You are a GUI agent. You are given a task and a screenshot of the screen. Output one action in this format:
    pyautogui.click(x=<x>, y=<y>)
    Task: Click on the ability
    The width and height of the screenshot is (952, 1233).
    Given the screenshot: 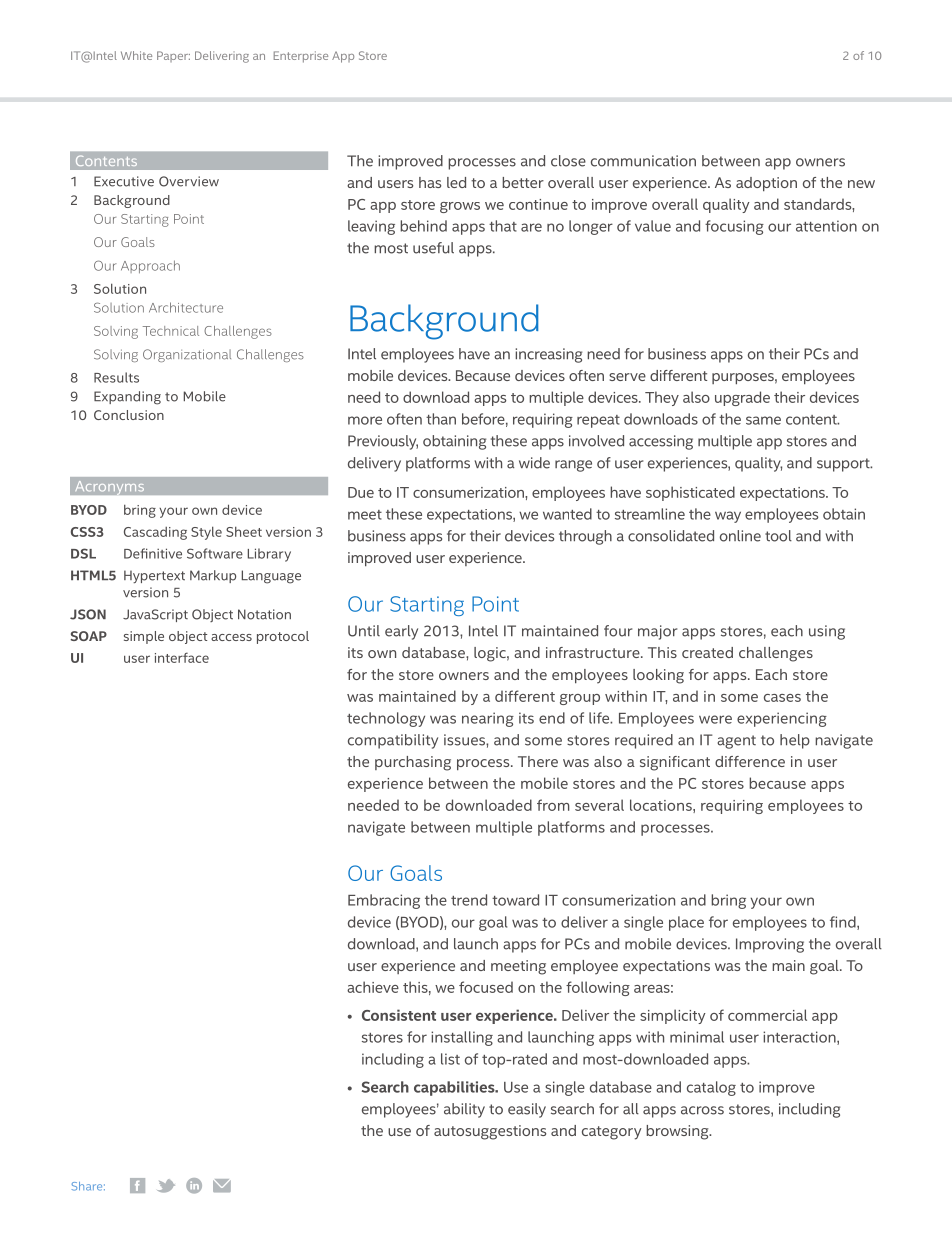 What is the action you would take?
    pyautogui.click(x=464, y=1110)
